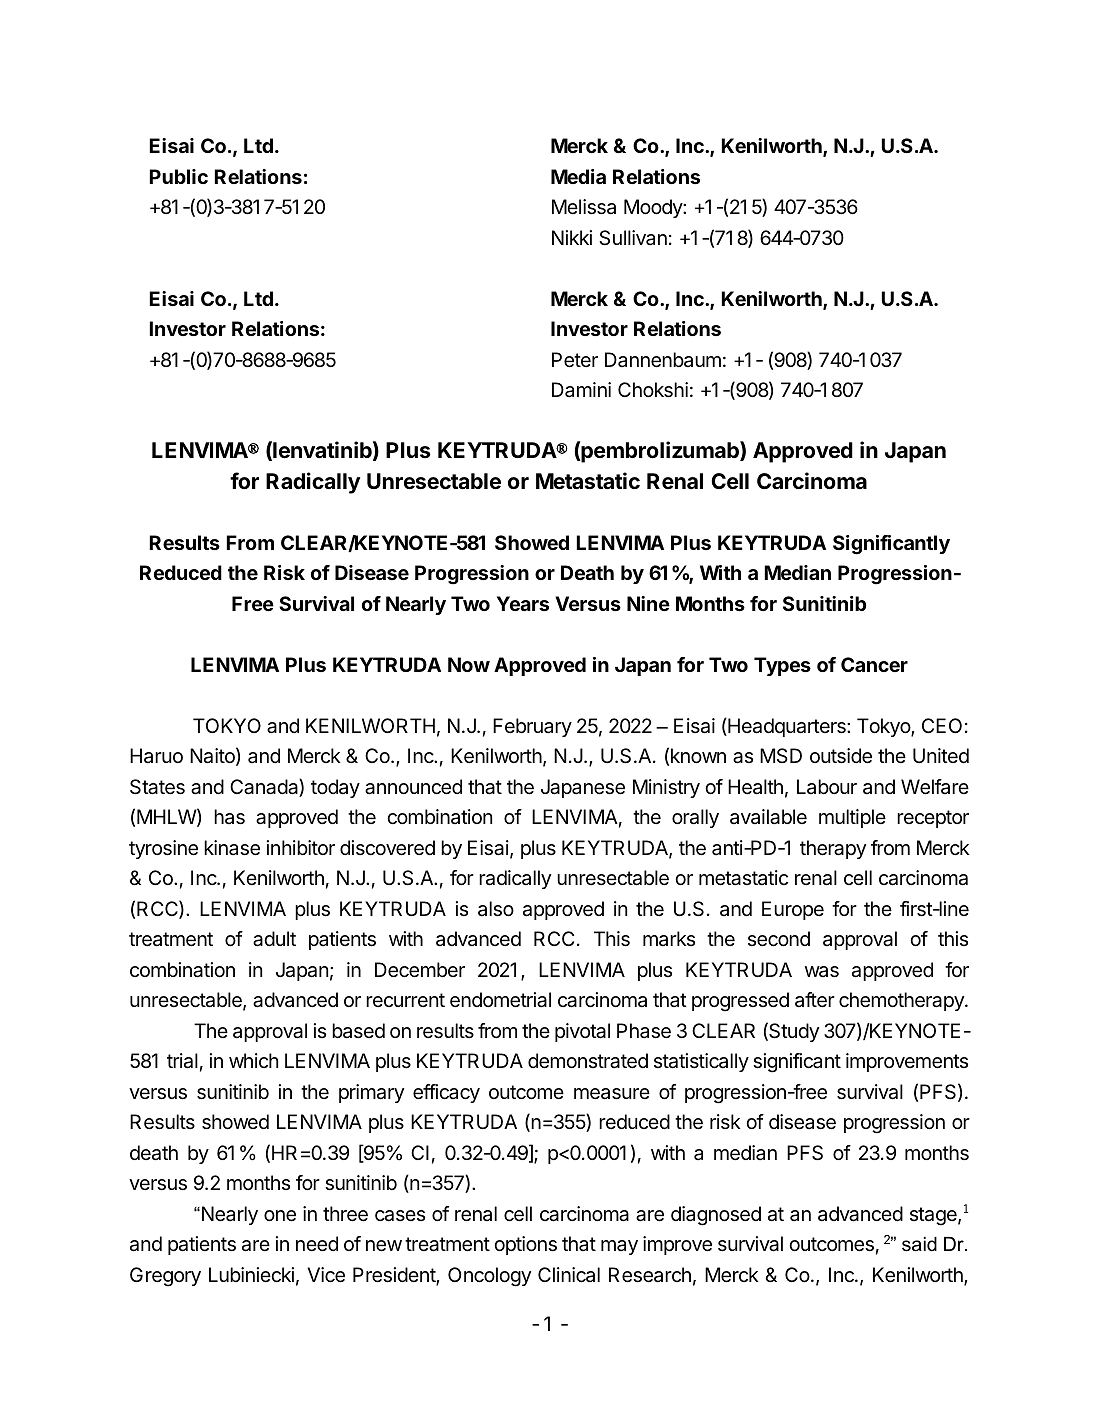  What do you see at coordinates (532, 727) in the screenshot?
I see `February` at bounding box center [532, 727].
